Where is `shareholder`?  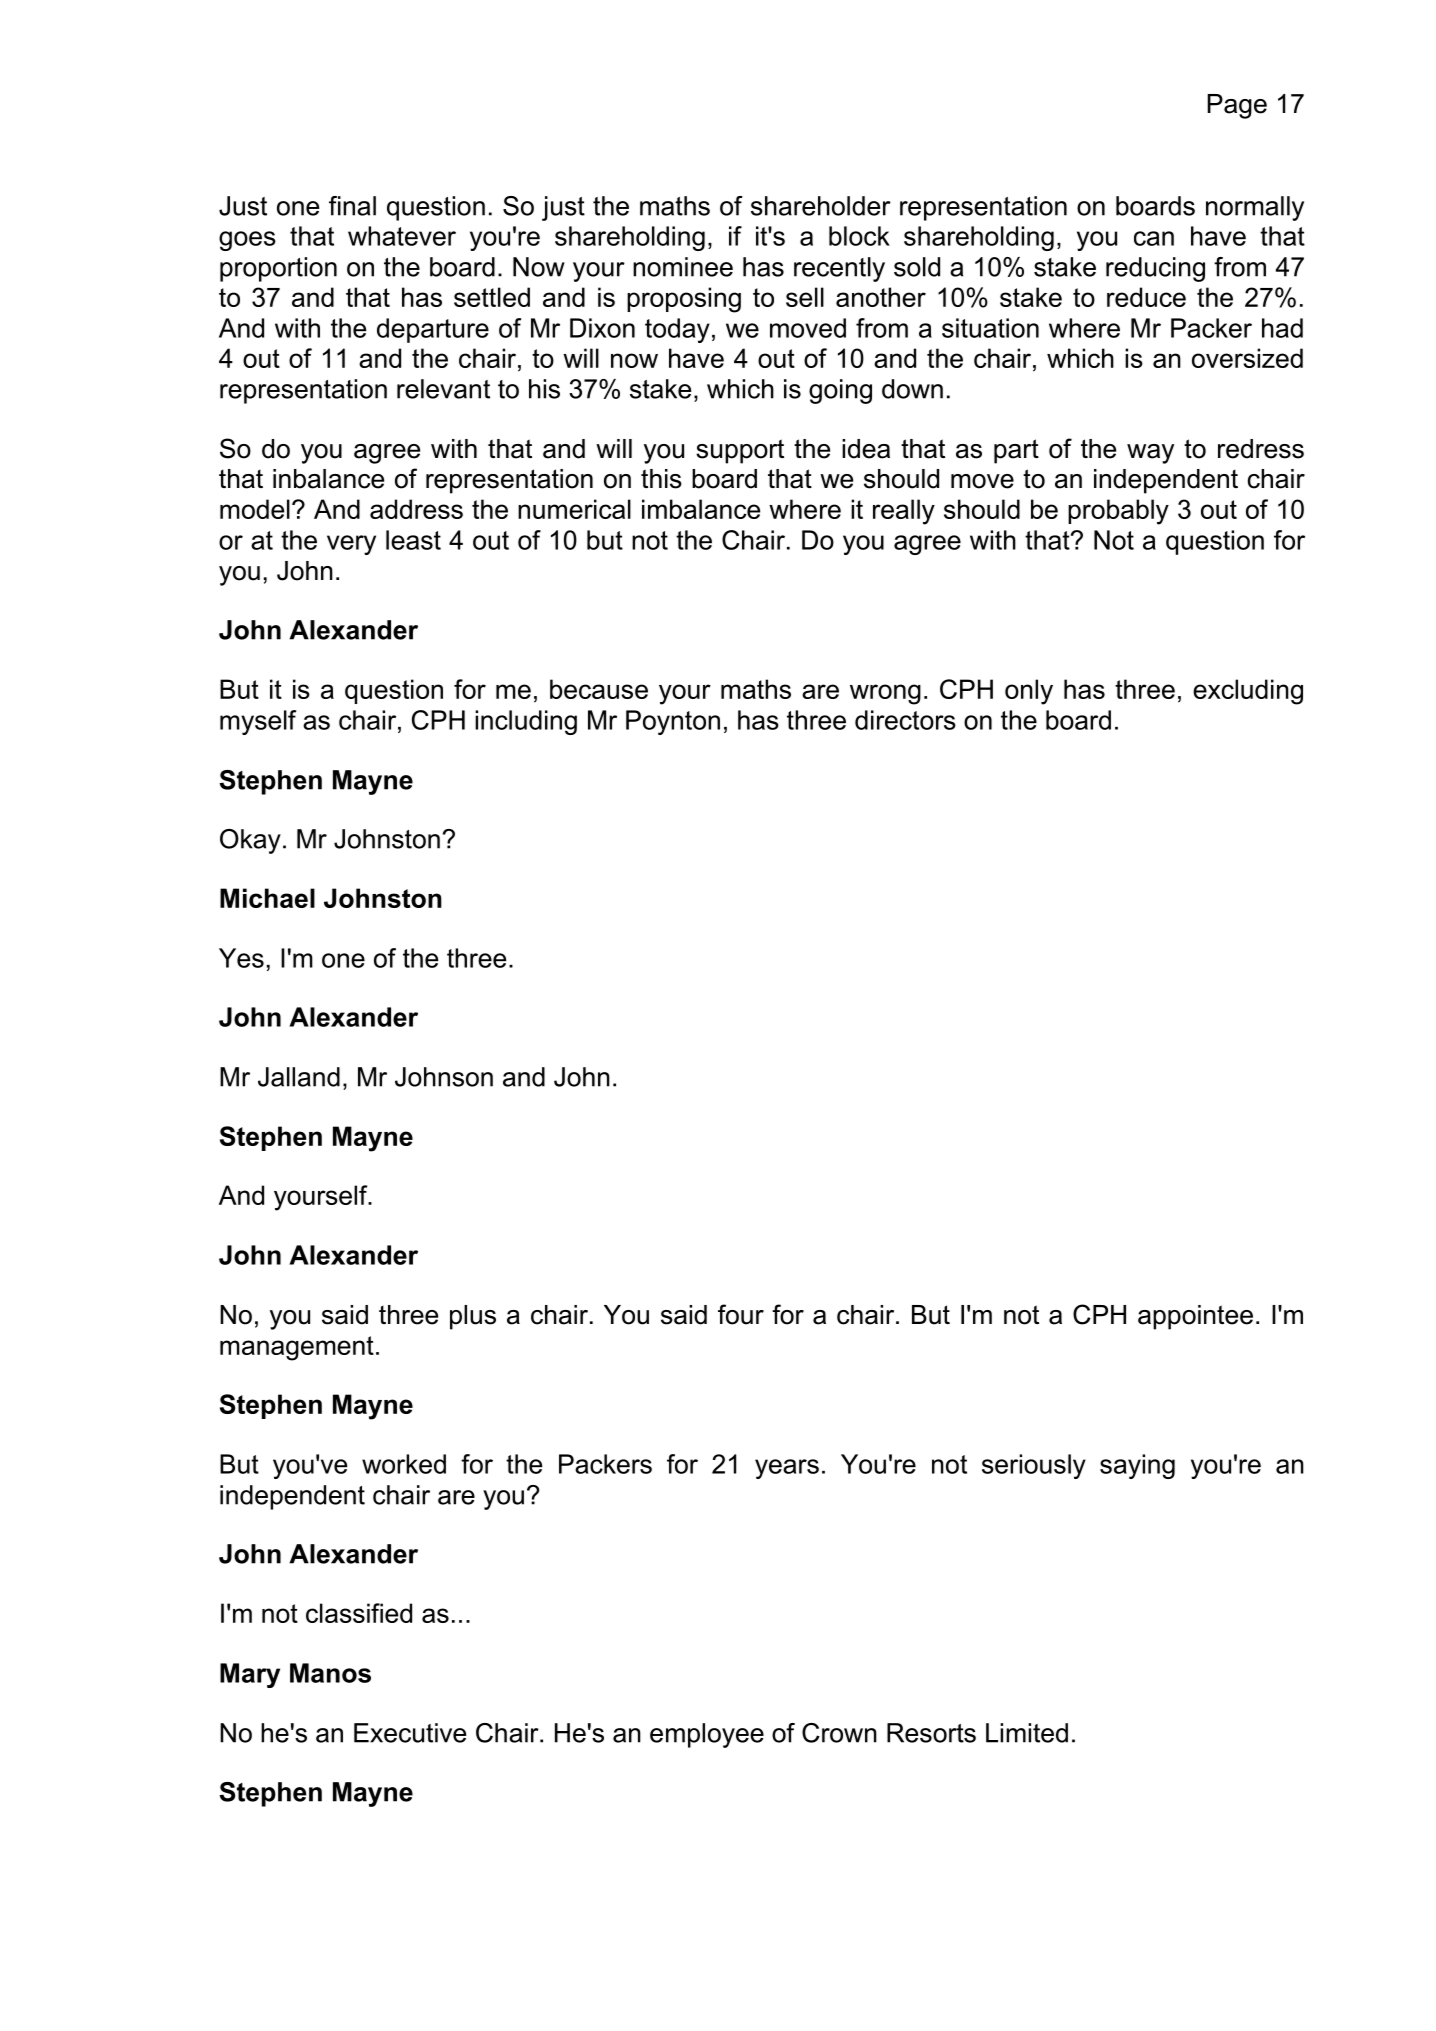
shareholder is located at coordinates (821, 206).
